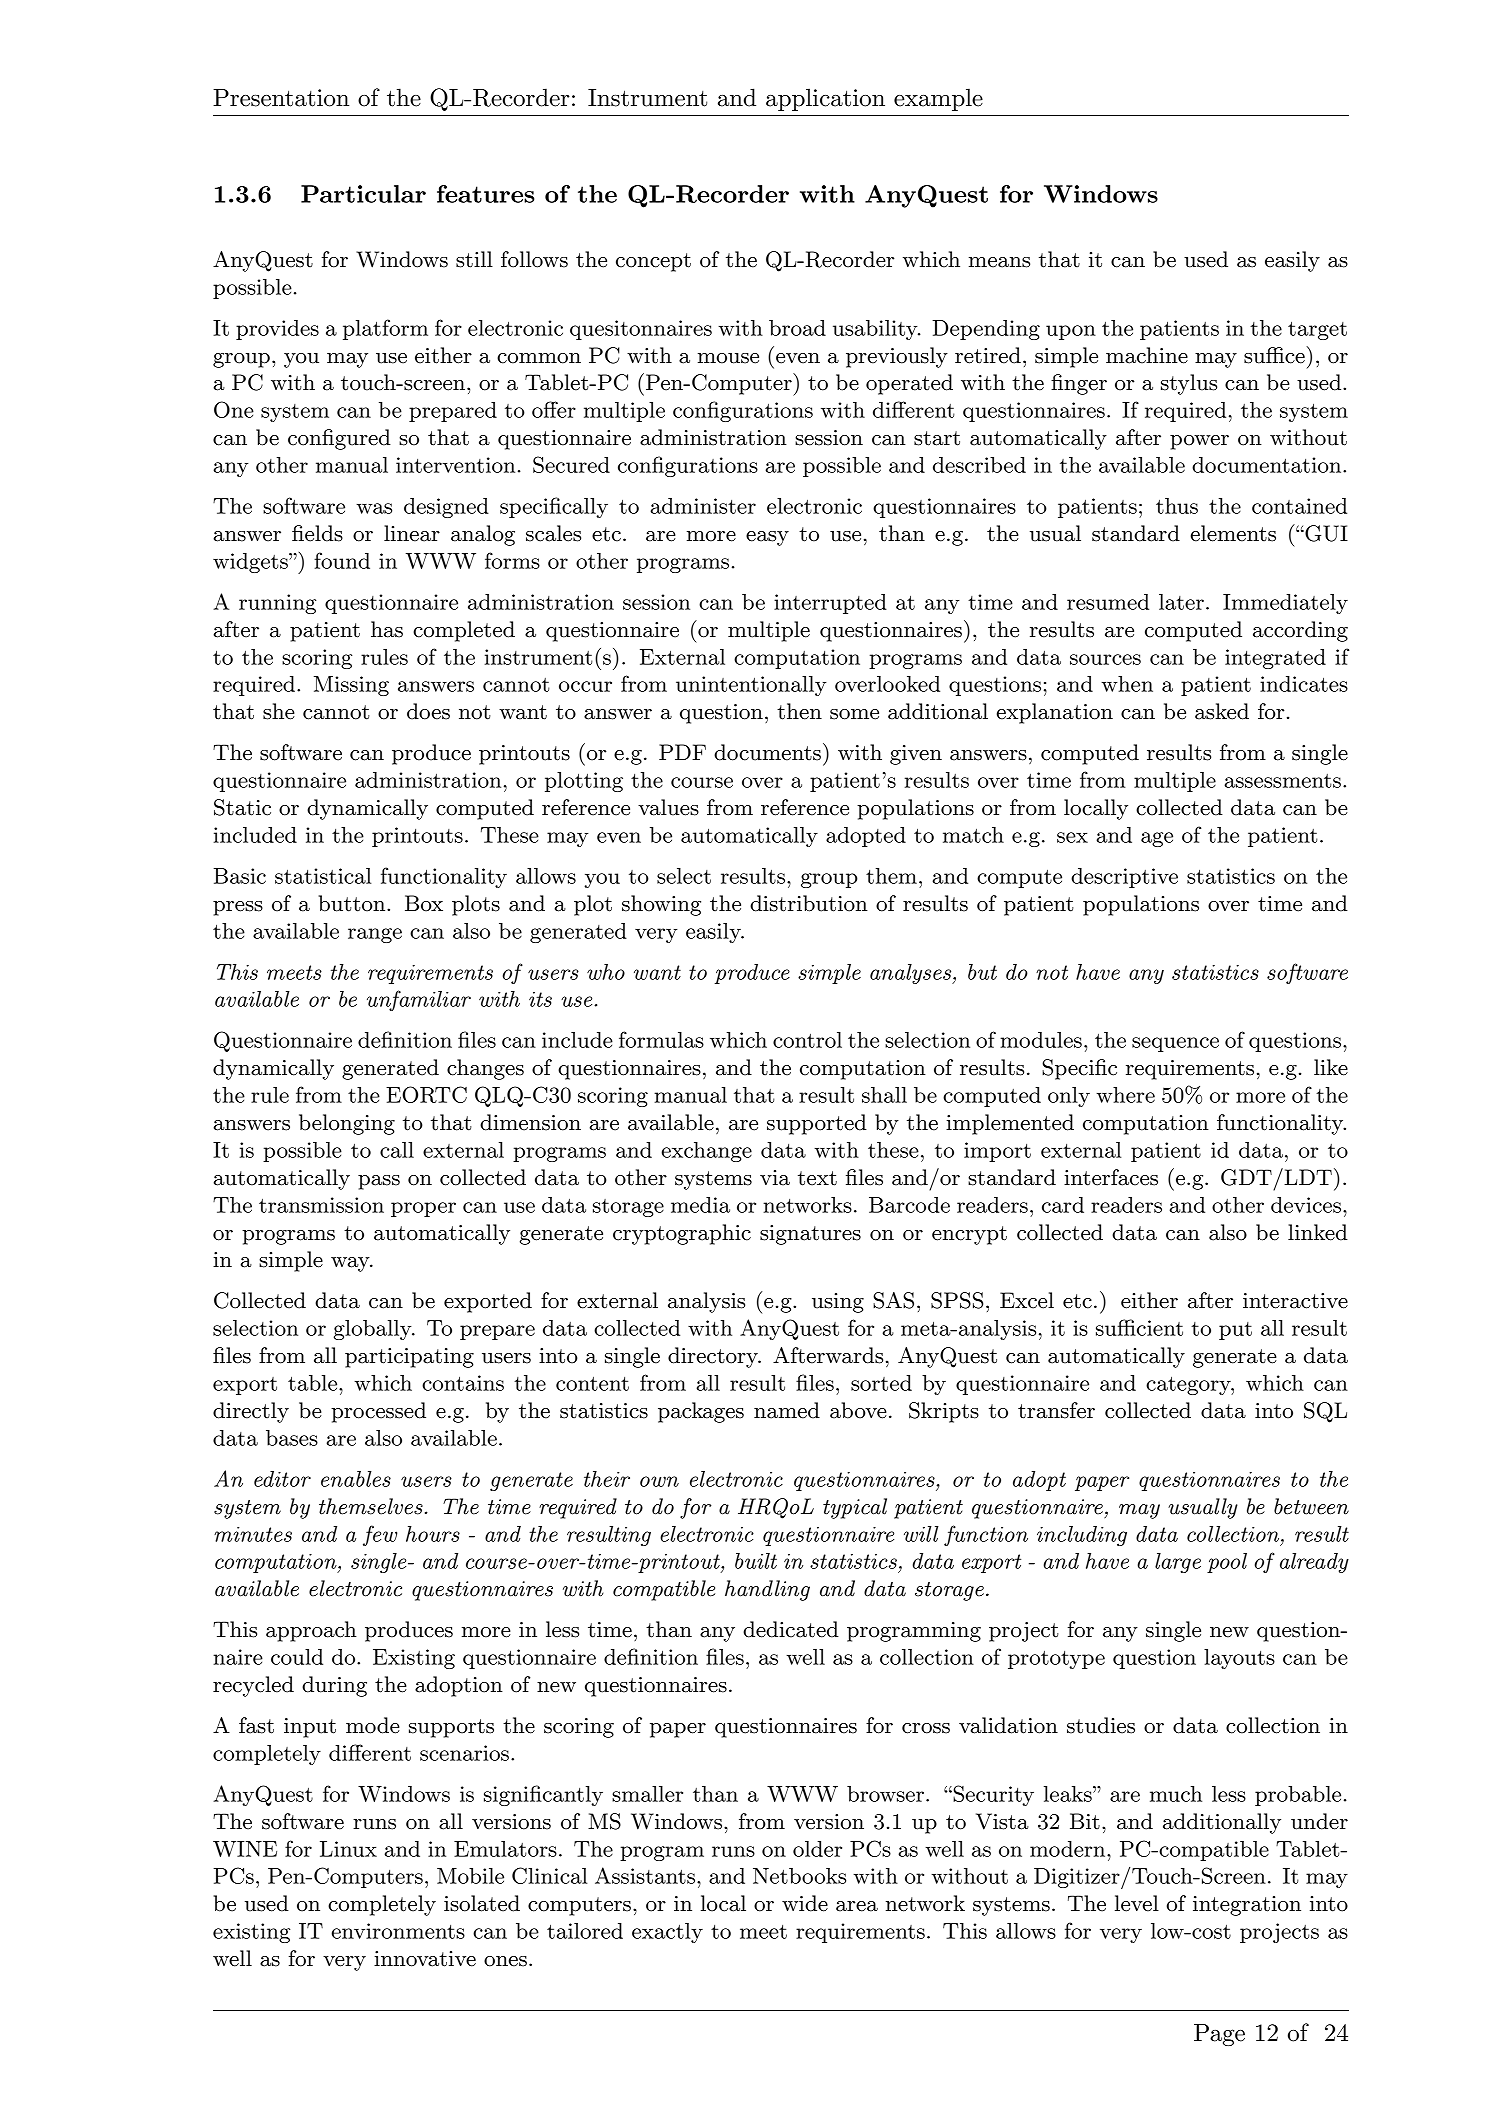  What do you see at coordinates (756, 1561) in the page?
I see `built` at bounding box center [756, 1561].
